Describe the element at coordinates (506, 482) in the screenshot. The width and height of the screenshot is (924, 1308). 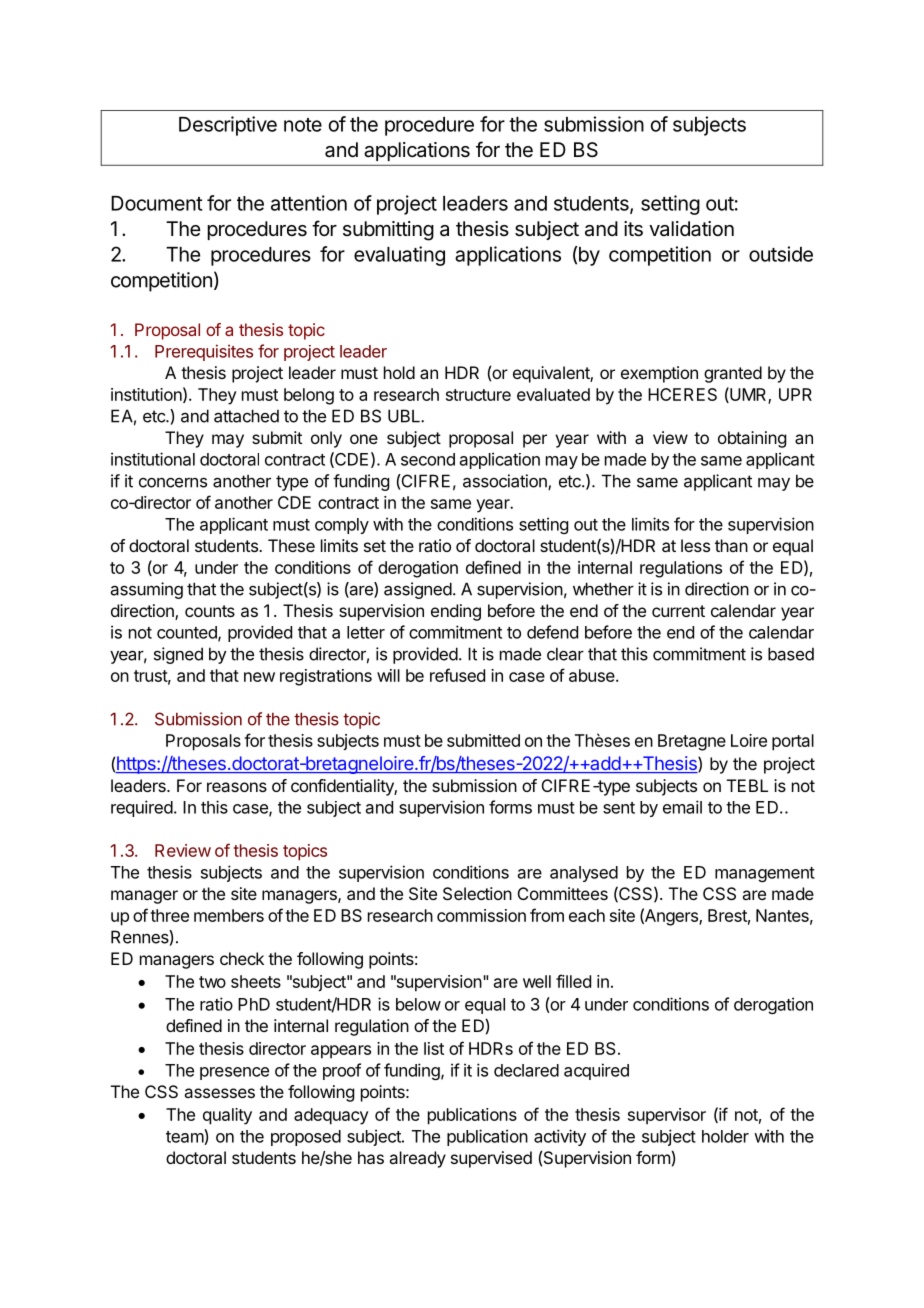
I see `association` at that location.
